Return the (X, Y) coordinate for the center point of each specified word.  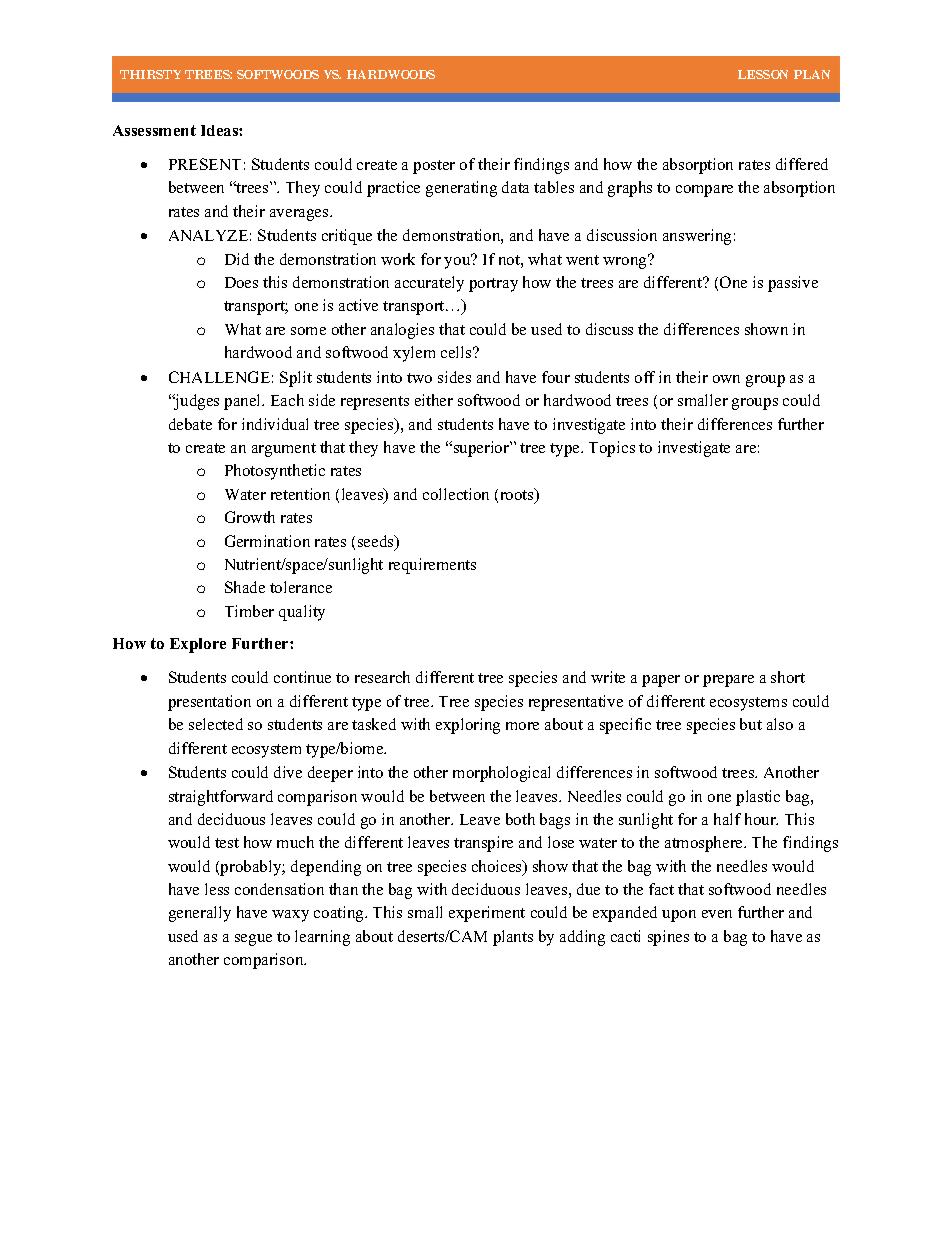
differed (802, 164)
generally (200, 914)
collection (456, 494)
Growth (250, 517)
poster (434, 167)
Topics (612, 449)
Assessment (154, 130)
